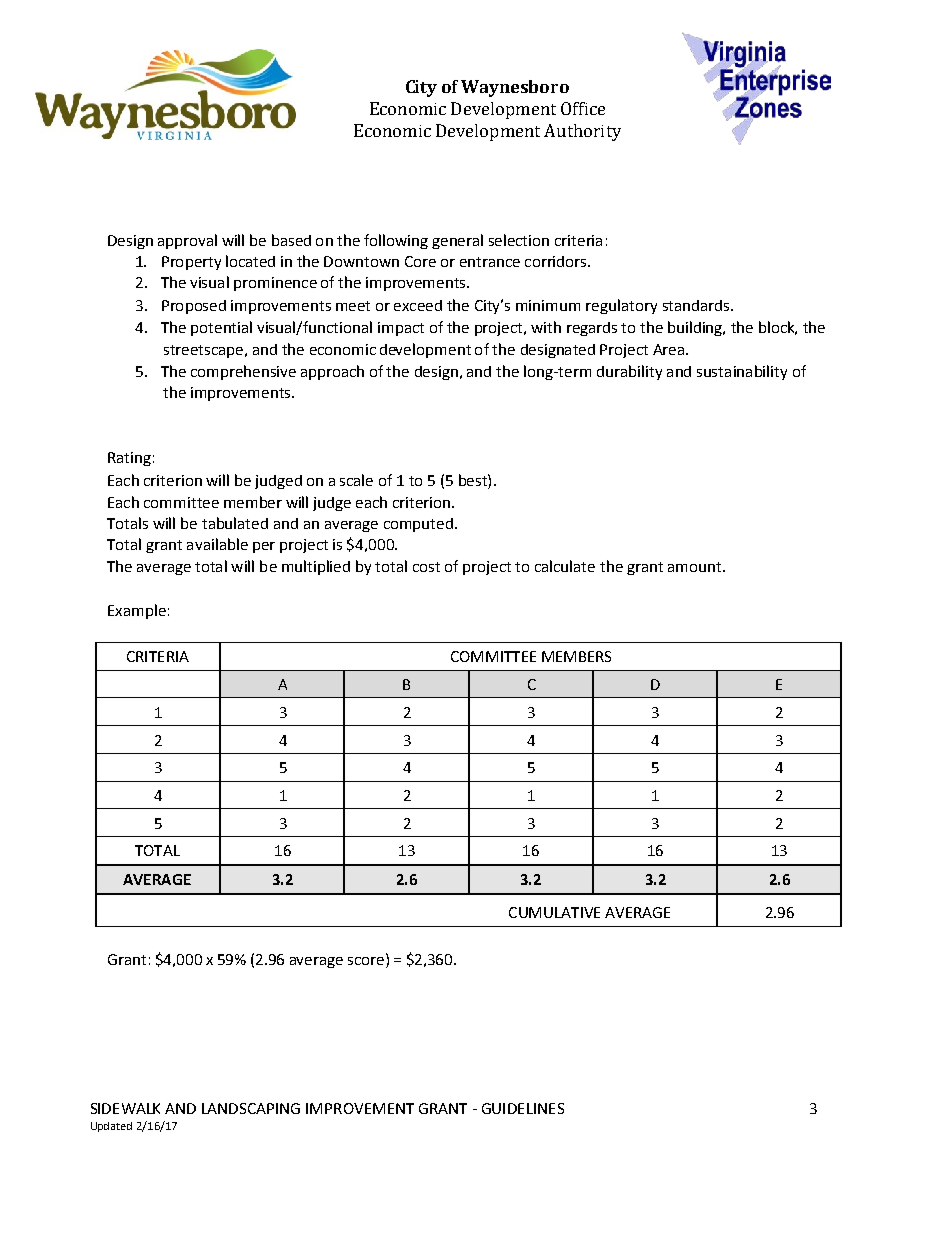 The image size is (952, 1233). I want to click on Property, so click(191, 263).
